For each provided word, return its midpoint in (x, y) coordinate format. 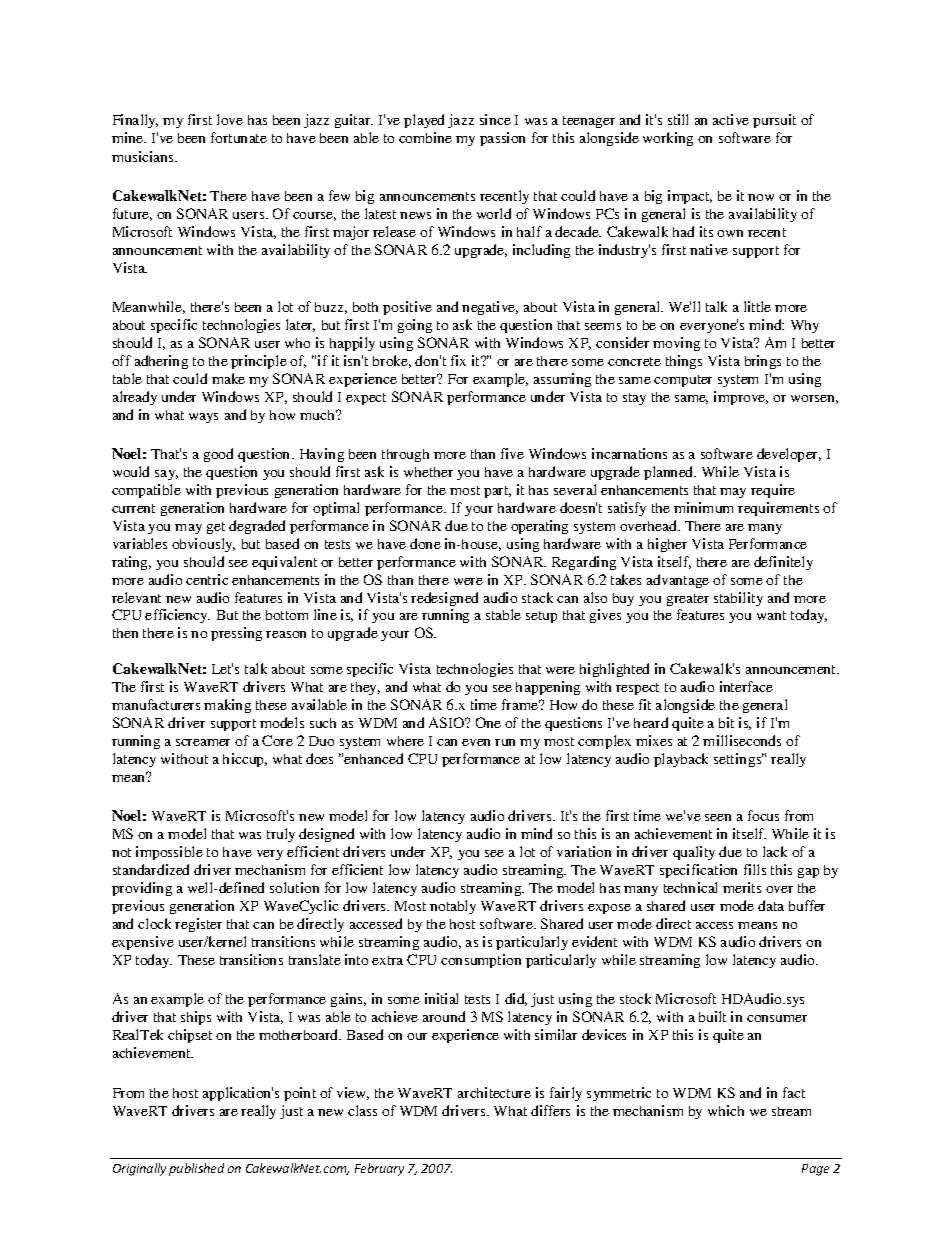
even (476, 742)
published (196, 1169)
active (731, 119)
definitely (783, 563)
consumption (481, 961)
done (425, 543)
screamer (203, 742)
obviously (203, 545)
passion (502, 139)
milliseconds (742, 740)
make (228, 378)
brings (763, 362)
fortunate (239, 137)
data (771, 905)
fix (458, 360)
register (198, 925)
